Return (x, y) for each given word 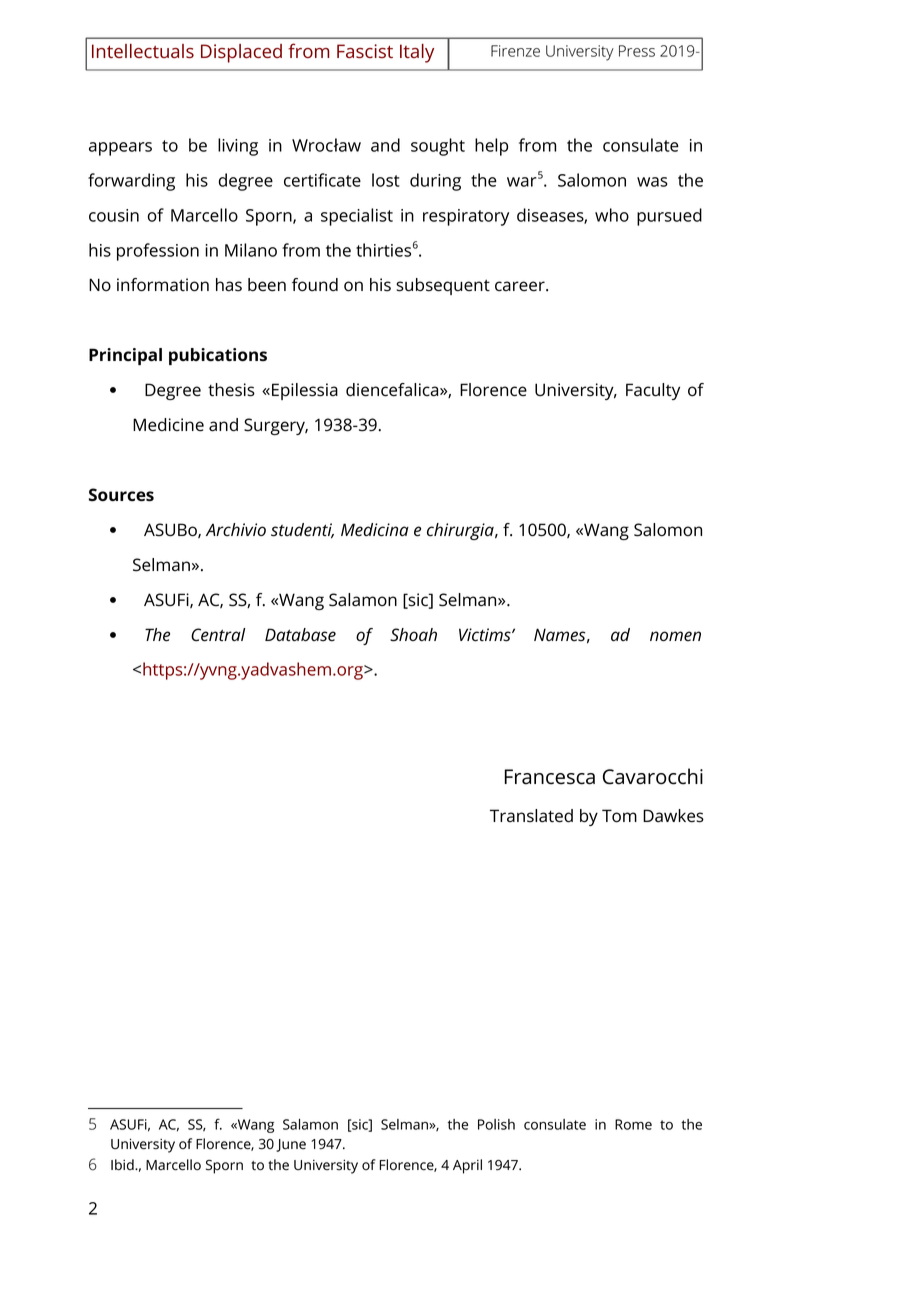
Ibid (123, 1165)
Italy (417, 53)
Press (637, 51)
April (467, 1166)
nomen (675, 636)
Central (218, 635)
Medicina (375, 530)
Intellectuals (143, 51)
